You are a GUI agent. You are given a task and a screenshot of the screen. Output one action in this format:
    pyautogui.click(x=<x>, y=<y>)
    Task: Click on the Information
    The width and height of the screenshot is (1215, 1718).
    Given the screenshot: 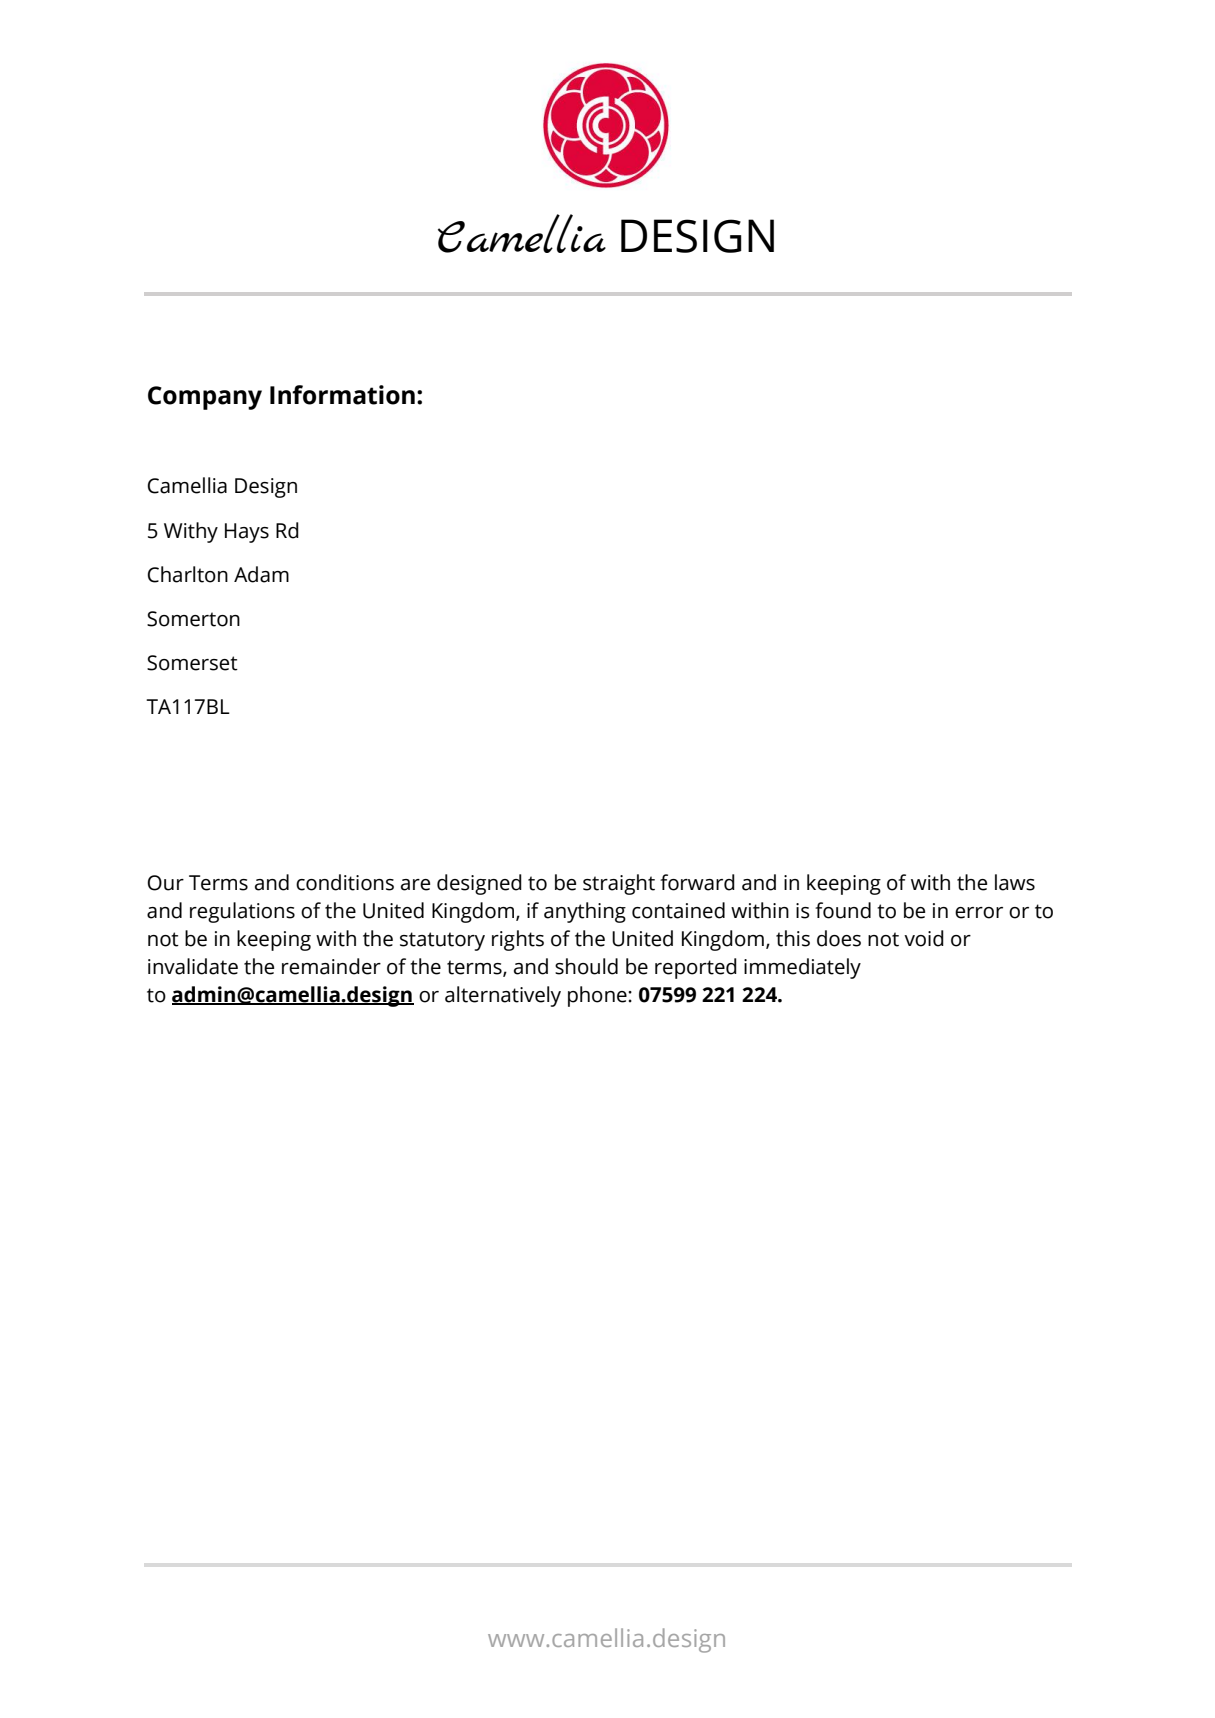 What is the action you would take?
    pyautogui.click(x=342, y=395)
